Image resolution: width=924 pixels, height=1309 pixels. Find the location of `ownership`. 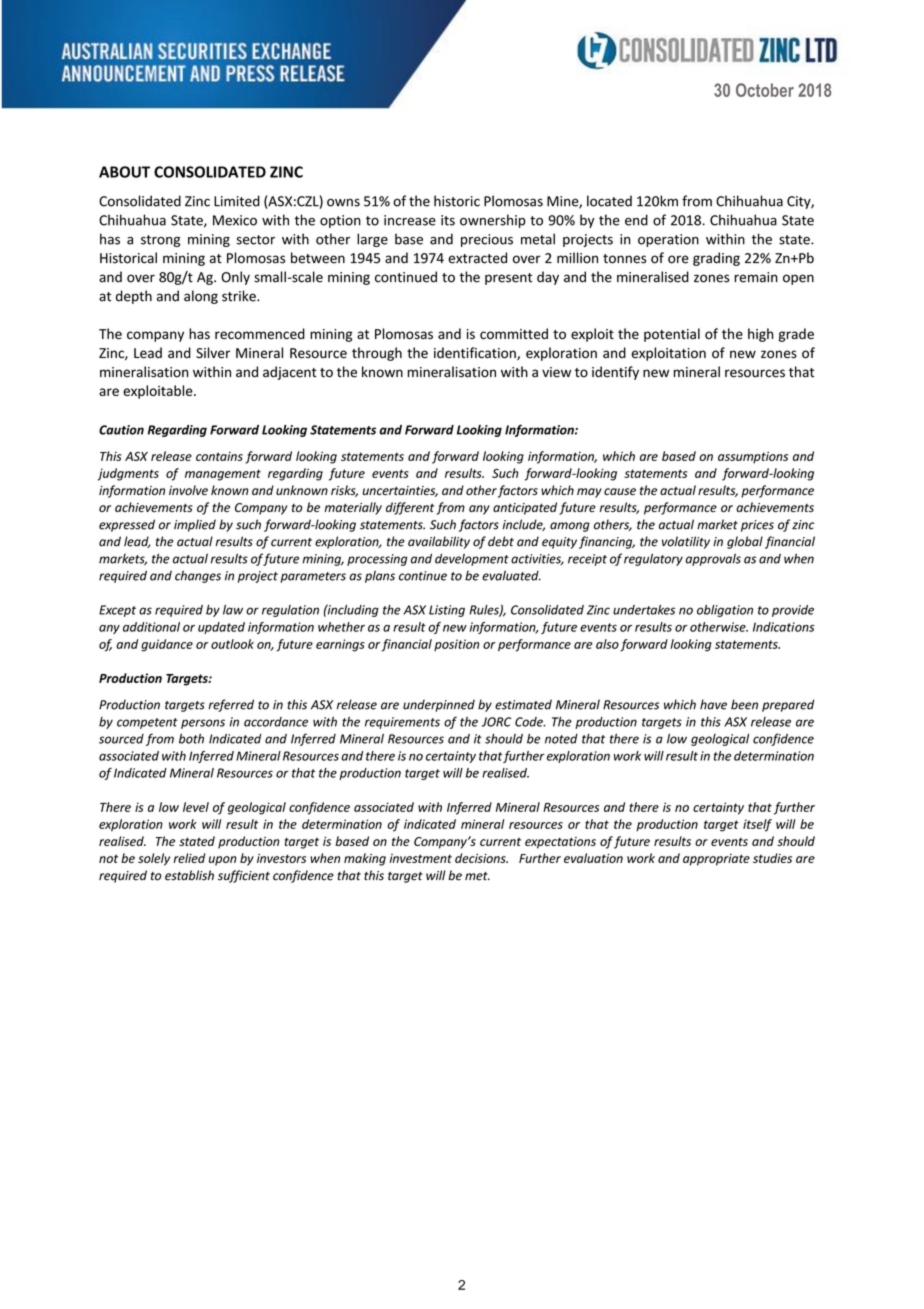

ownership is located at coordinates (493, 221).
